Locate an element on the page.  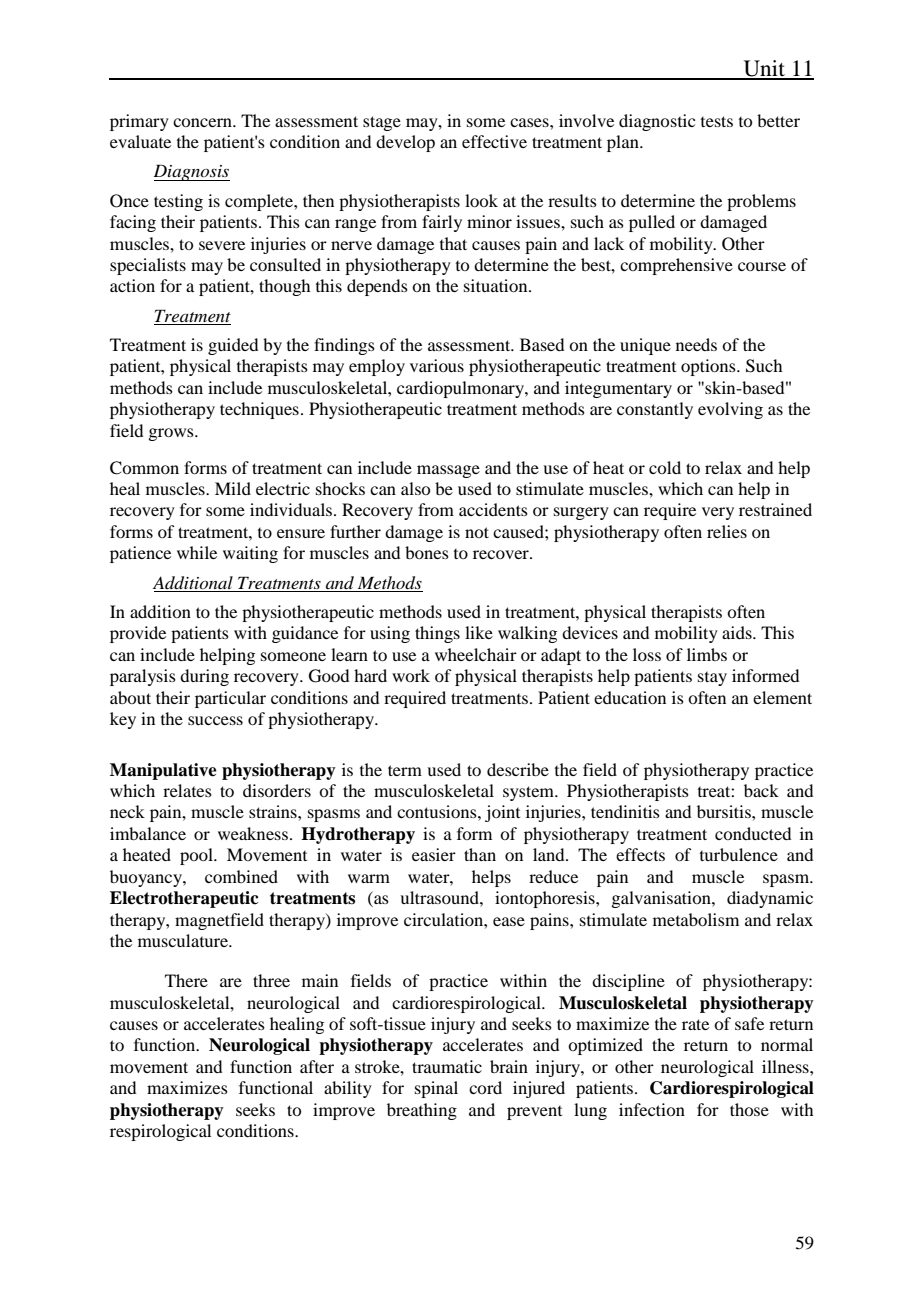
effective is located at coordinates (494, 141).
